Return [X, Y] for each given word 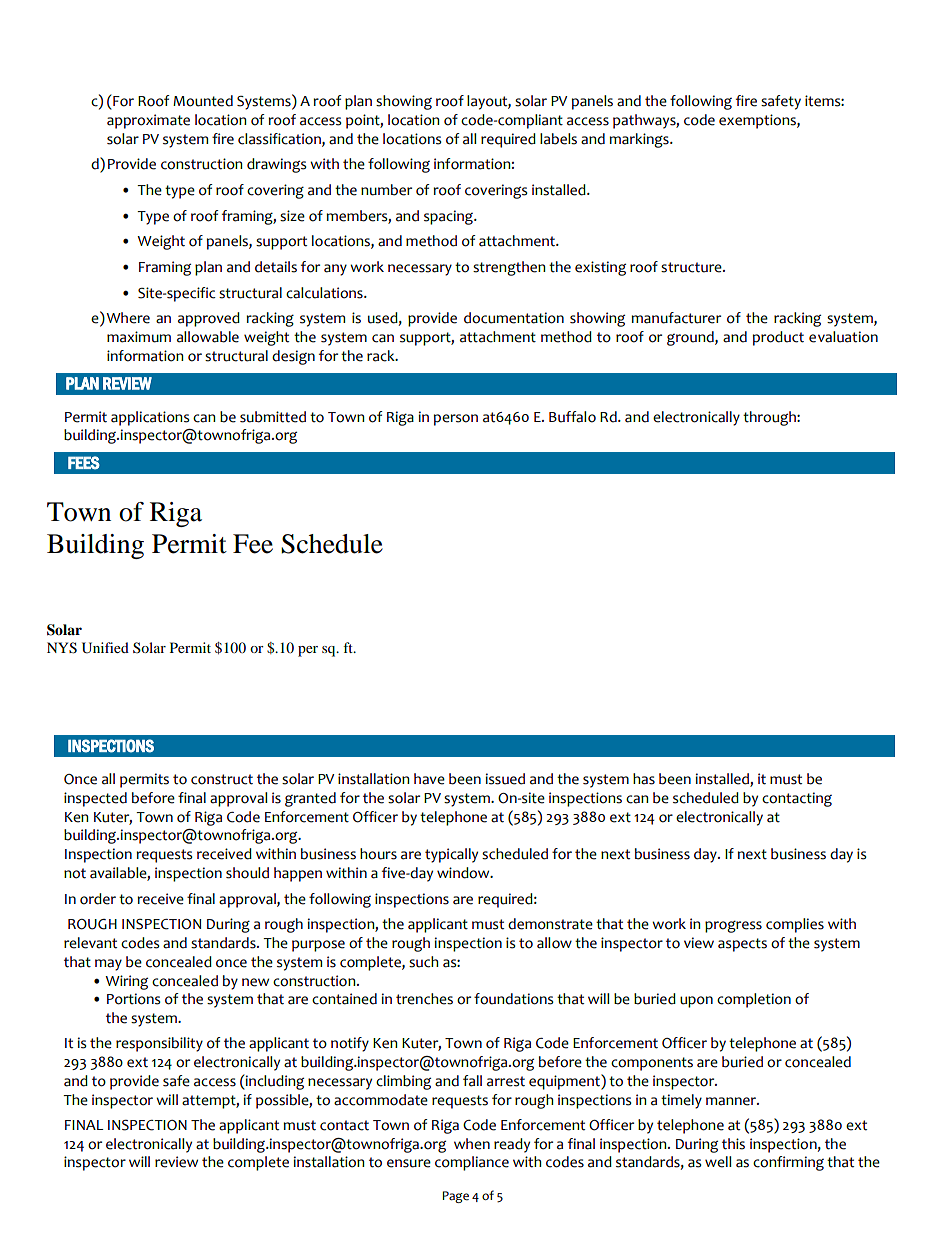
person [456, 420]
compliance [472, 1163]
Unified [105, 648]
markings [640, 140]
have [429, 779]
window [464, 873]
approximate [148, 121]
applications [150, 418]
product [778, 338]
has [644, 779]
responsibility [159, 1044]
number [386, 190]
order [98, 899]
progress [733, 926]
